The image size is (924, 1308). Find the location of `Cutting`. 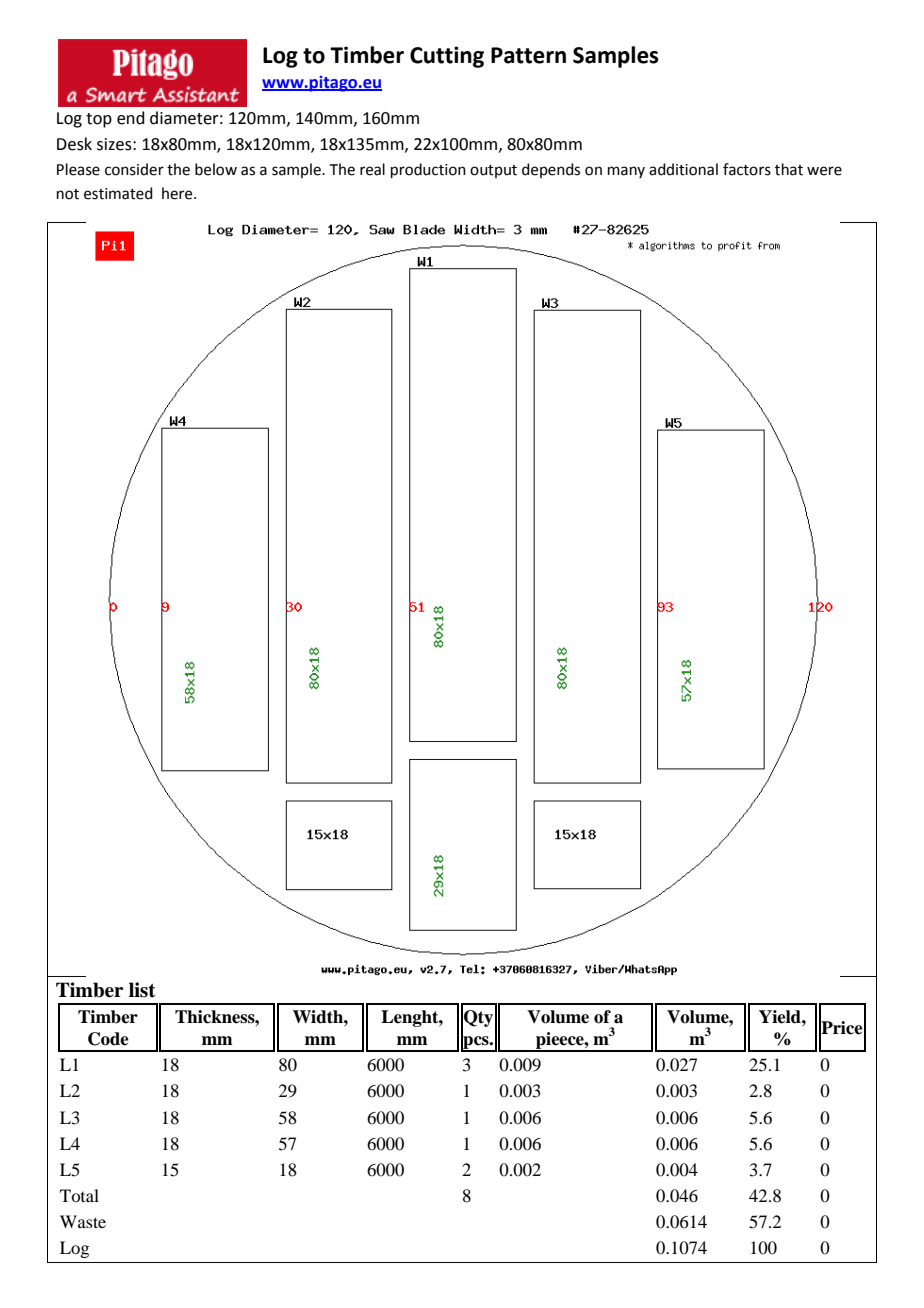

Cutting is located at coordinates (447, 57).
